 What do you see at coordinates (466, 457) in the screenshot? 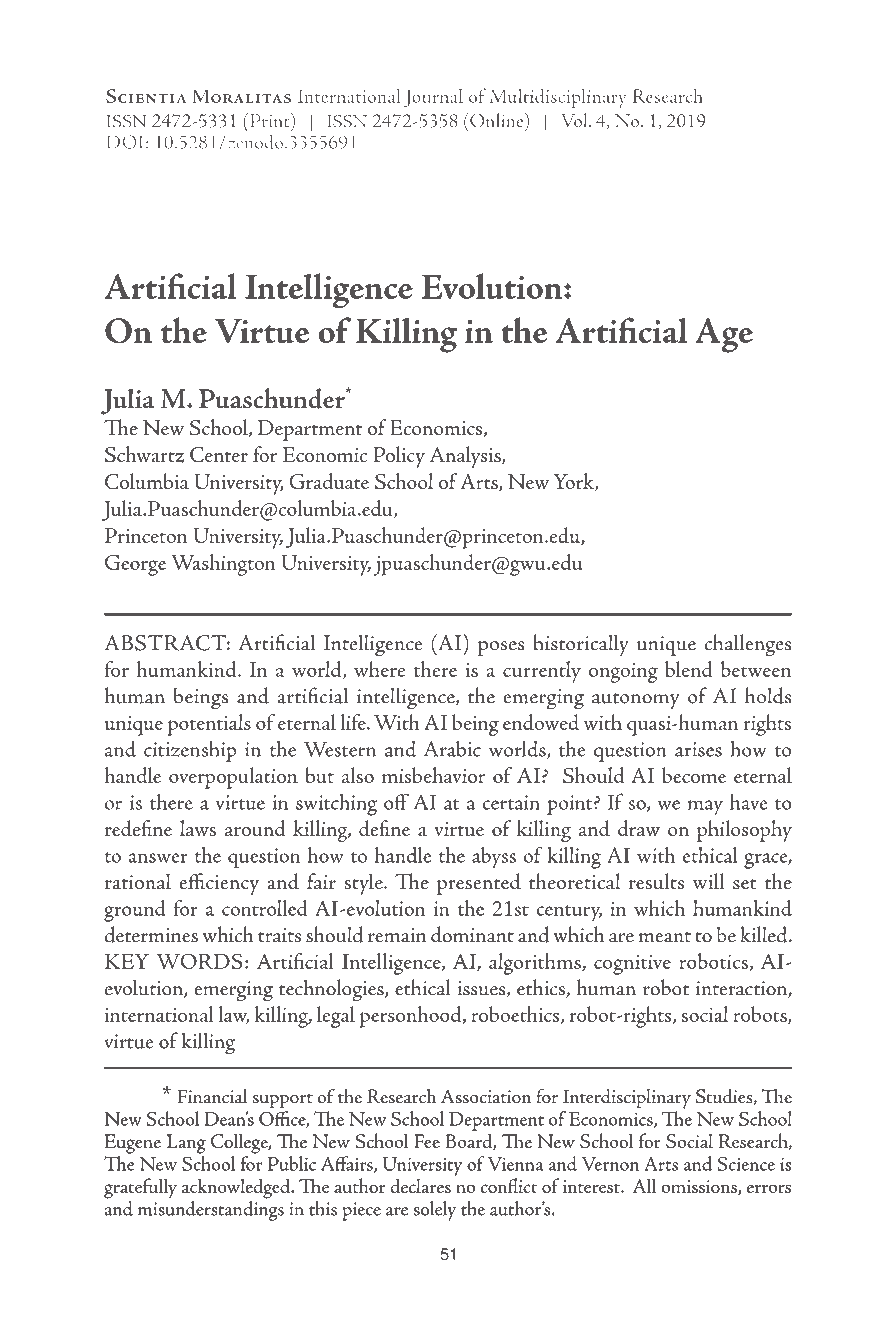
I see `Analysis` at bounding box center [466, 457].
